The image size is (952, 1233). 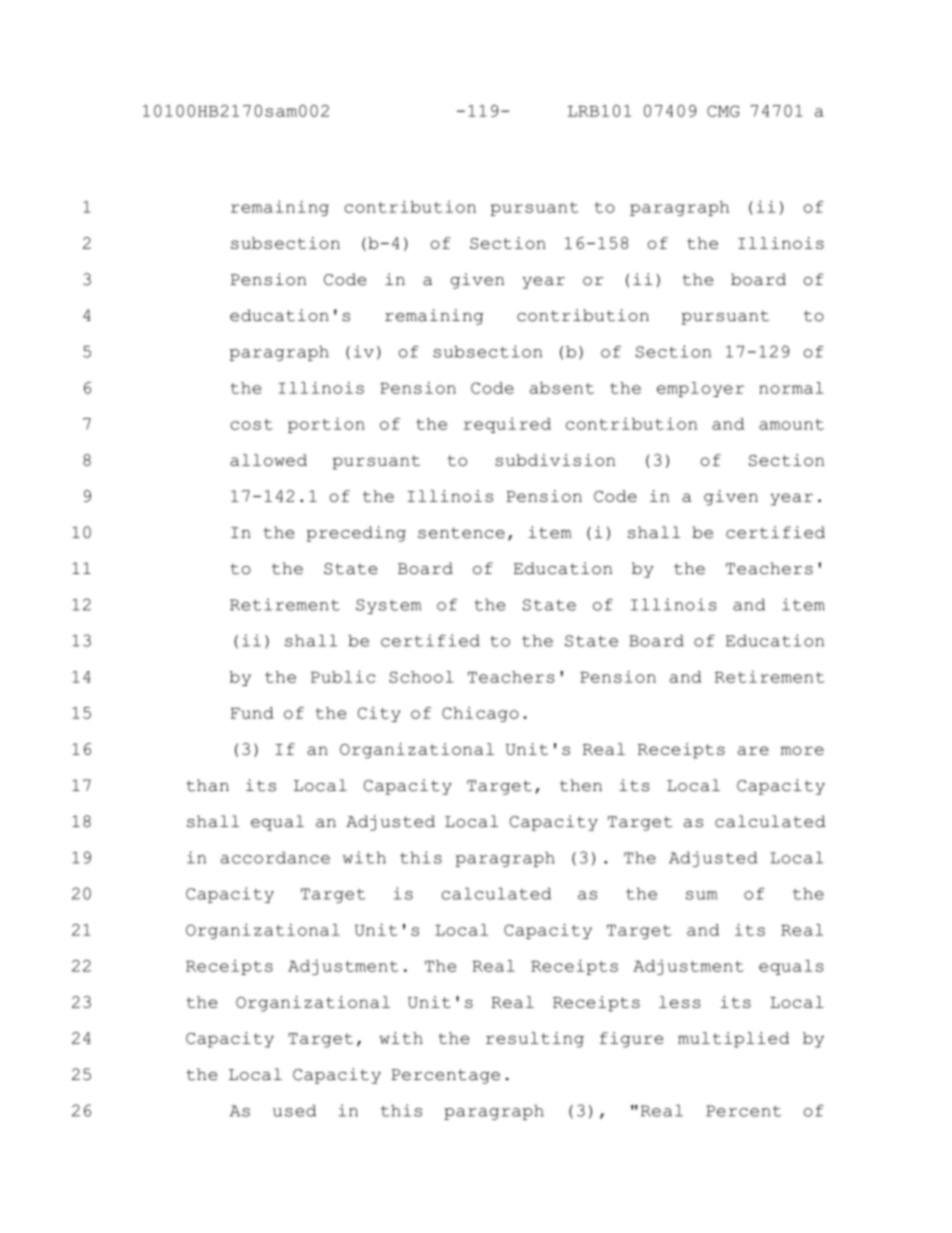 What do you see at coordinates (480, 714) in the document?
I see `Chicago` at bounding box center [480, 714].
